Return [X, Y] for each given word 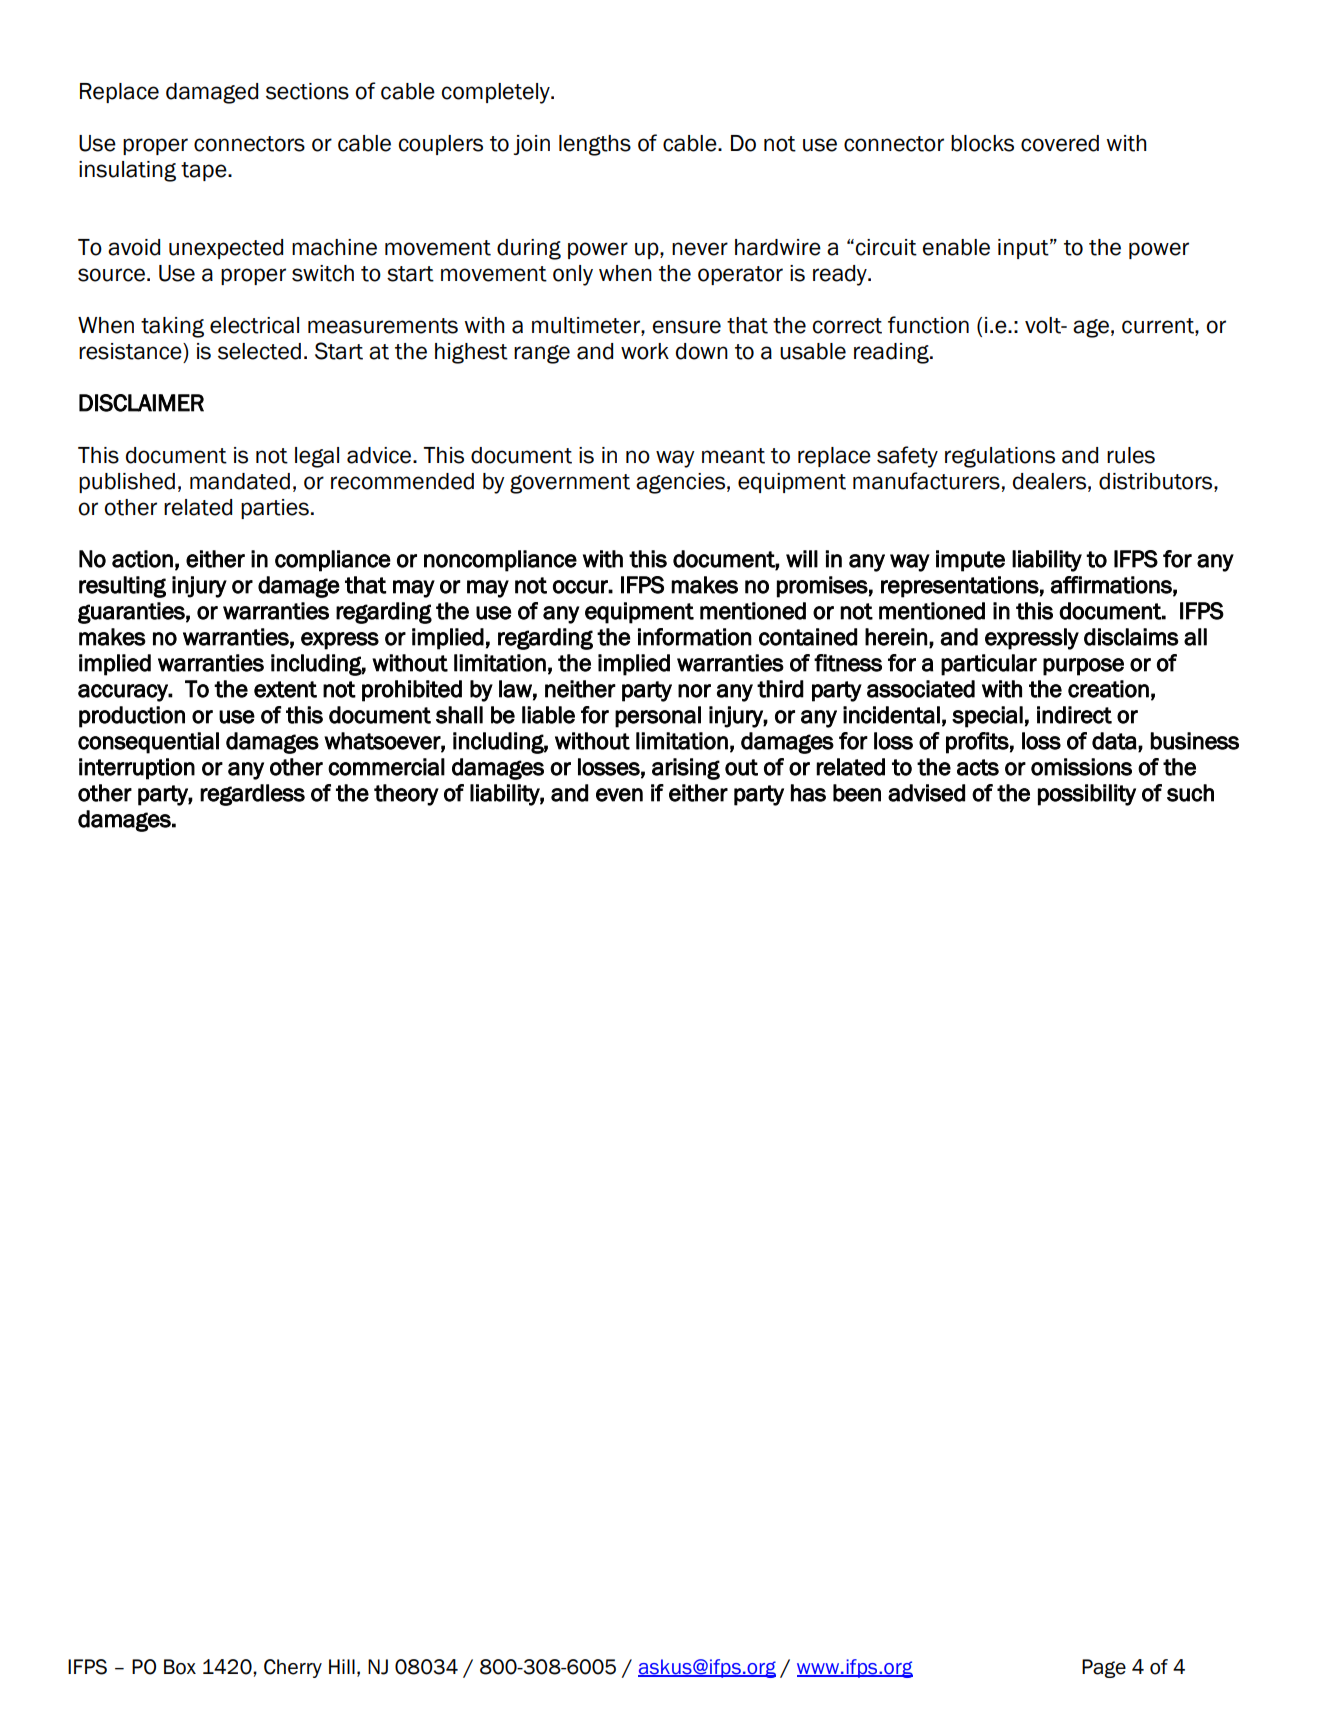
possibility [1087, 795]
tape [205, 171]
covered [1060, 143]
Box [180, 1667]
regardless [252, 795]
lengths [595, 145]
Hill [342, 1666]
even [619, 795]
